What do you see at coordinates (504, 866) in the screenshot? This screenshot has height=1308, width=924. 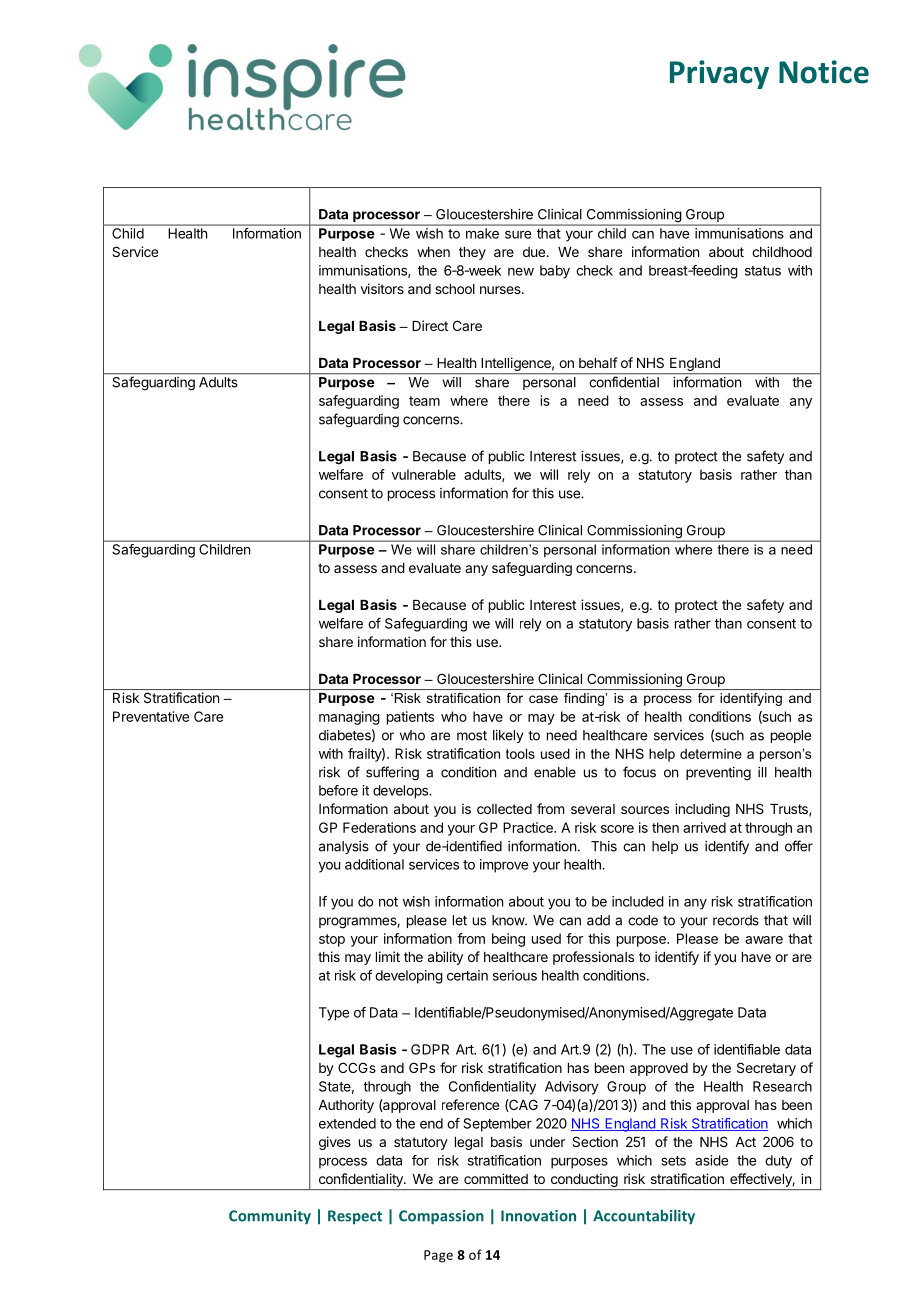 I see `improve` at bounding box center [504, 866].
